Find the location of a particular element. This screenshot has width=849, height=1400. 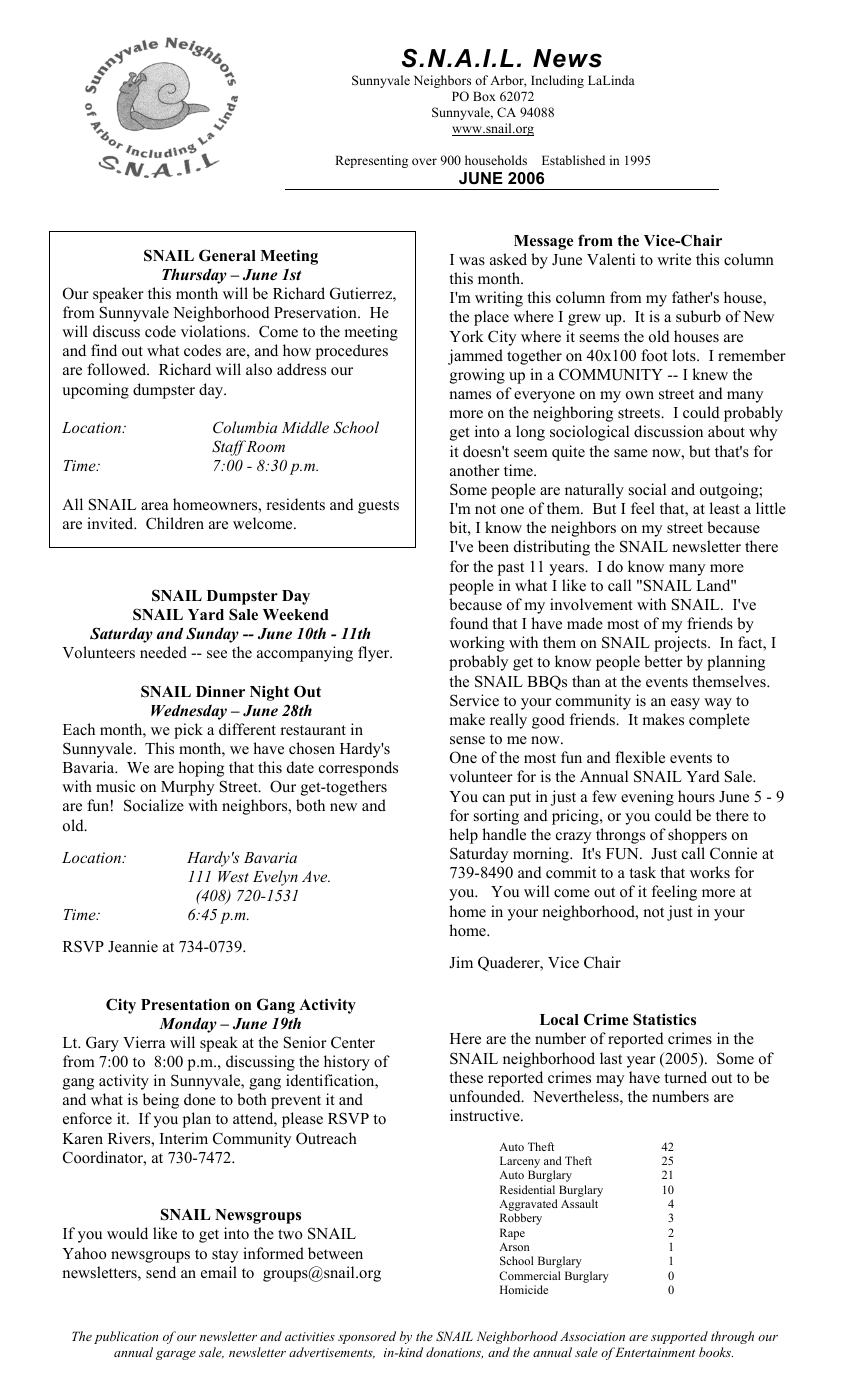

donations is located at coordinates (454, 1353).
